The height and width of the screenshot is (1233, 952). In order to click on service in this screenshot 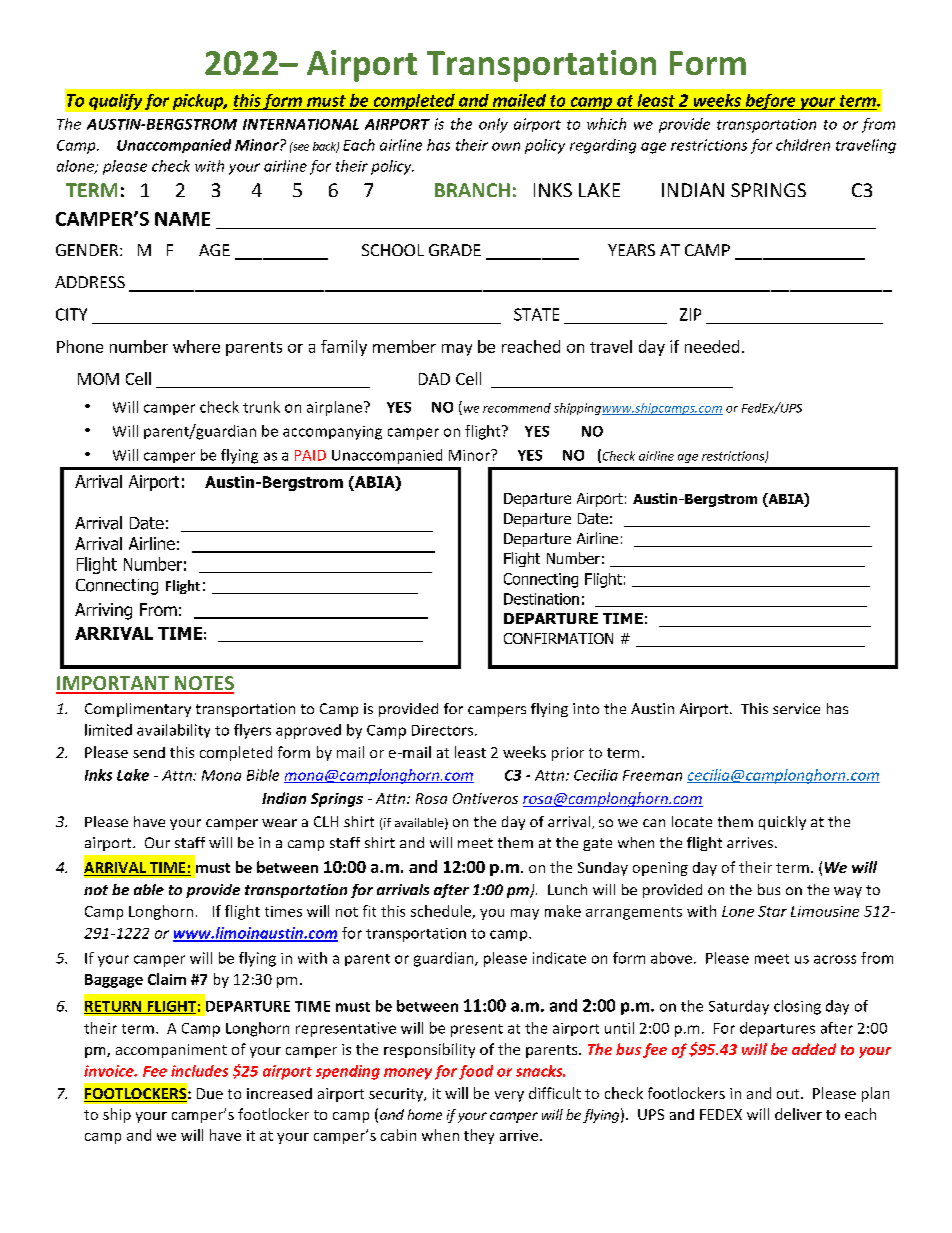, I will do `click(796, 708)`.
